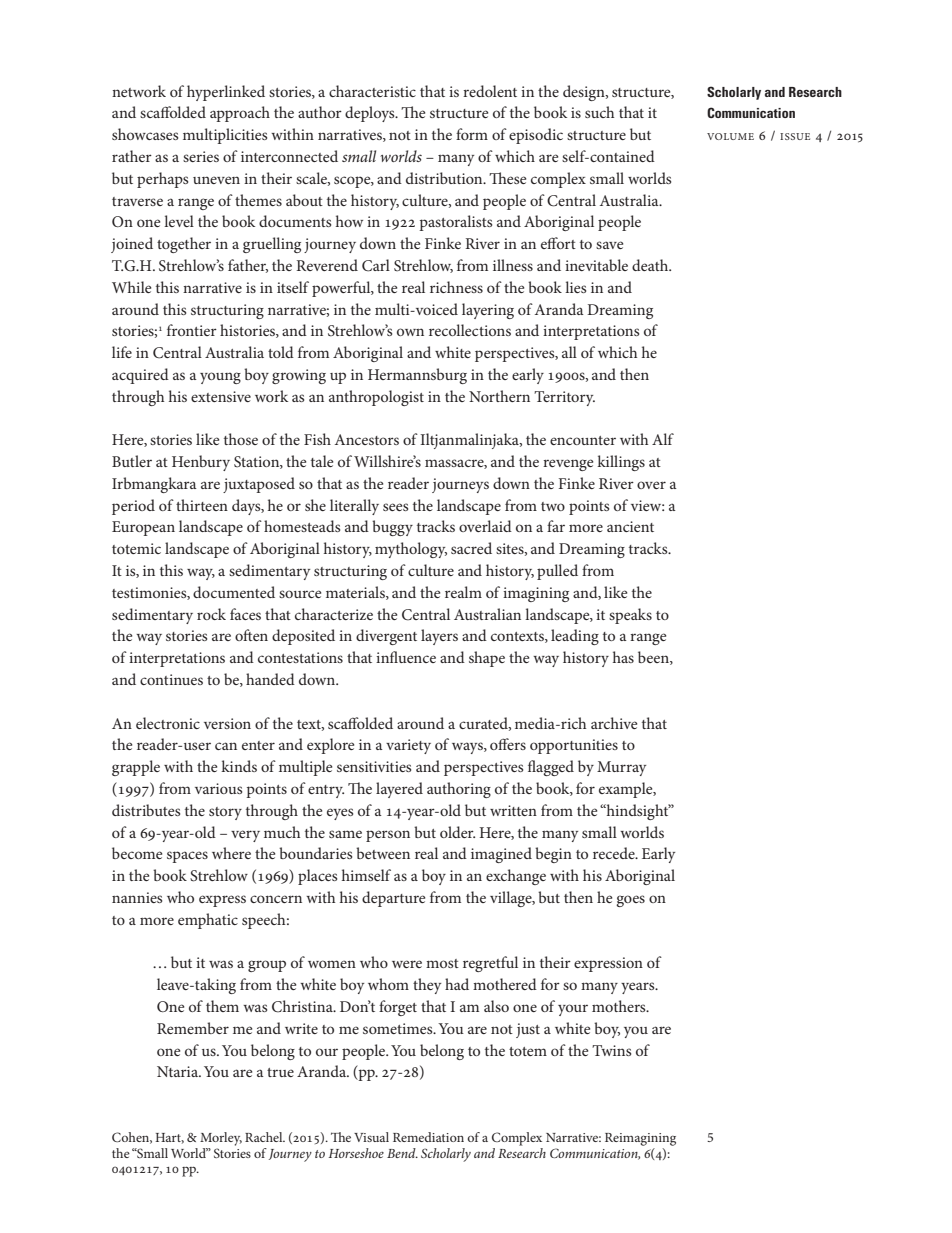  Describe the element at coordinates (663, 439) in the screenshot. I see `Alf` at that location.
